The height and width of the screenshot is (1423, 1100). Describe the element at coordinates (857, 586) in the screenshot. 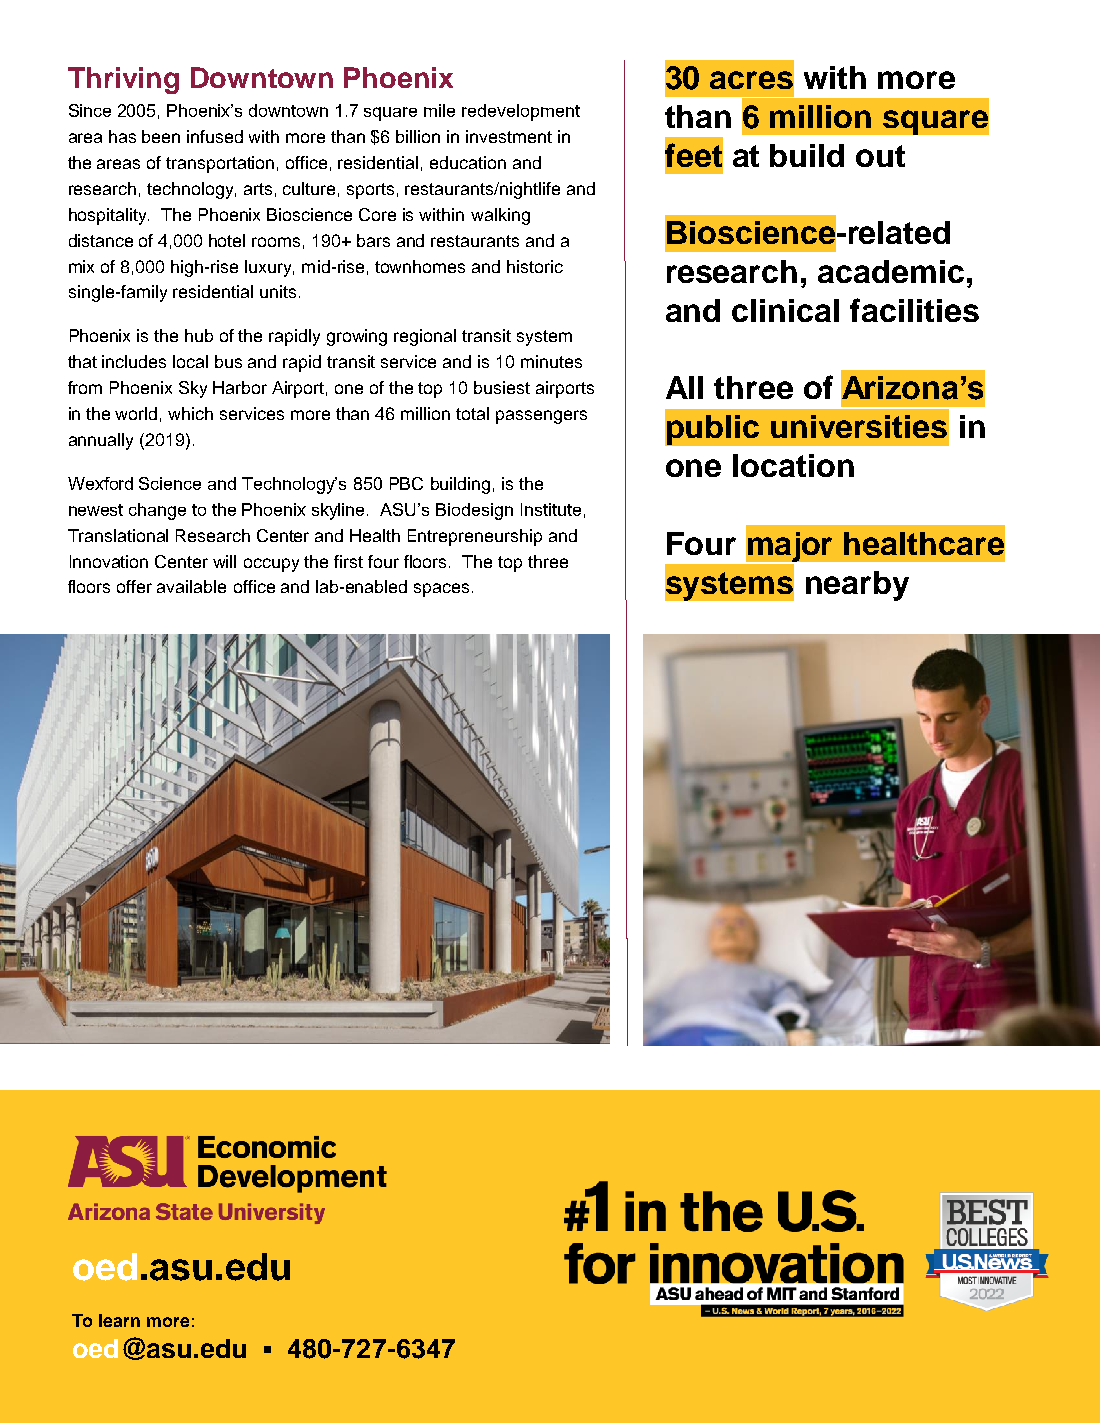

I see `nearby` at that location.
